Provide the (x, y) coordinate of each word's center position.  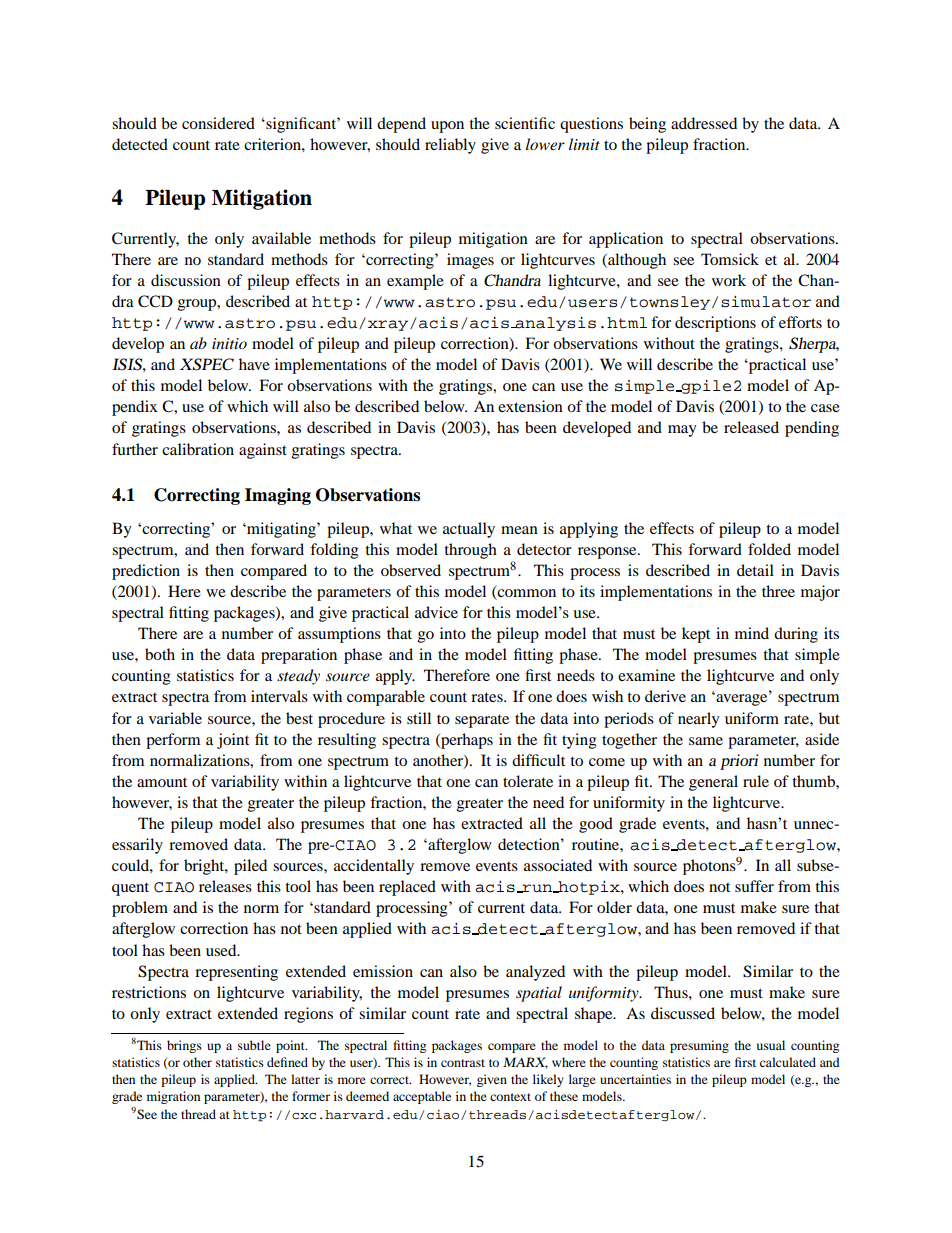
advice (436, 612)
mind (752, 633)
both (160, 654)
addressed (704, 123)
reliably (450, 146)
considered (218, 123)
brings (184, 1046)
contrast (463, 1063)
